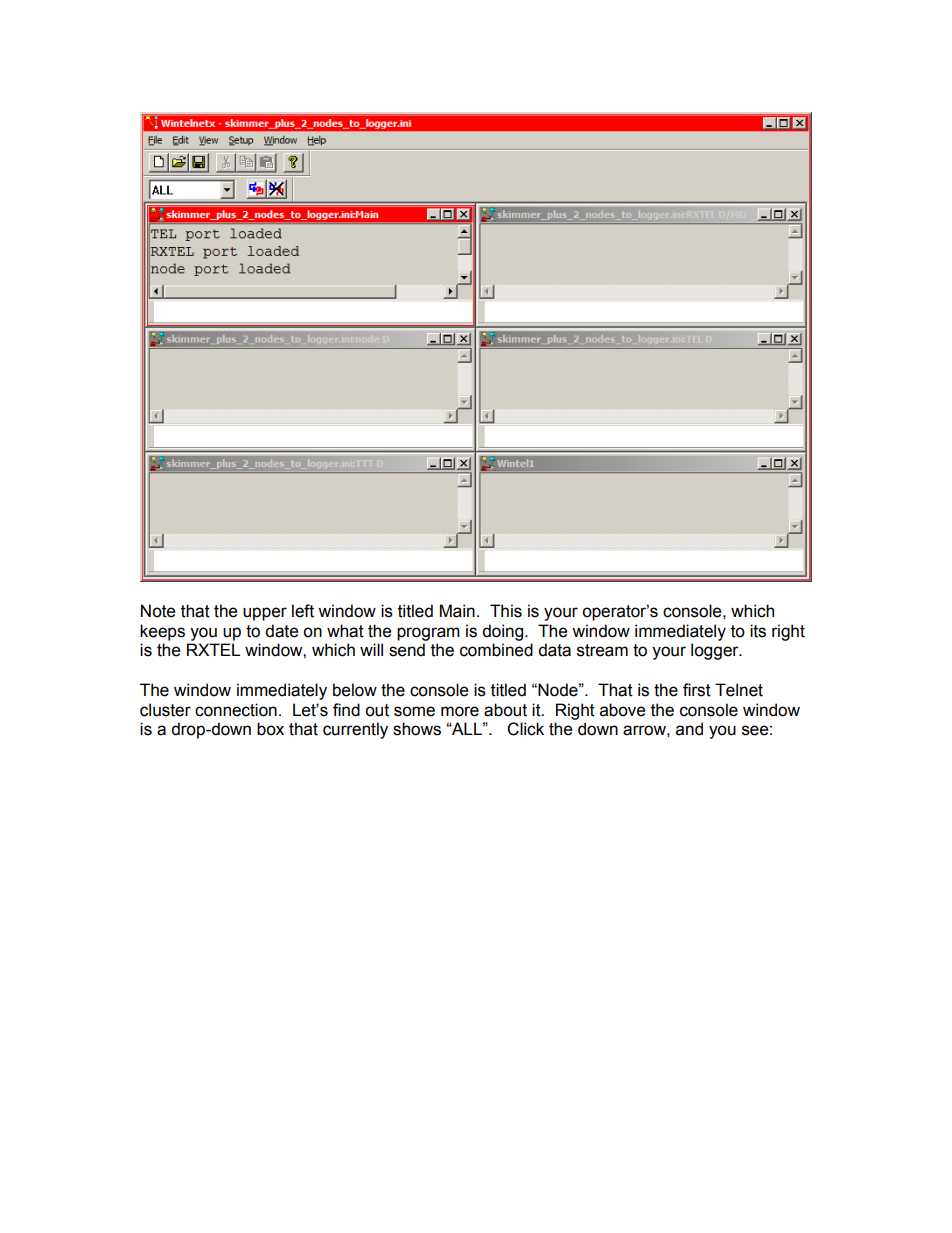 This image has width=952, height=1233. Describe the element at coordinates (265, 614) in the image. I see `upper` at that location.
